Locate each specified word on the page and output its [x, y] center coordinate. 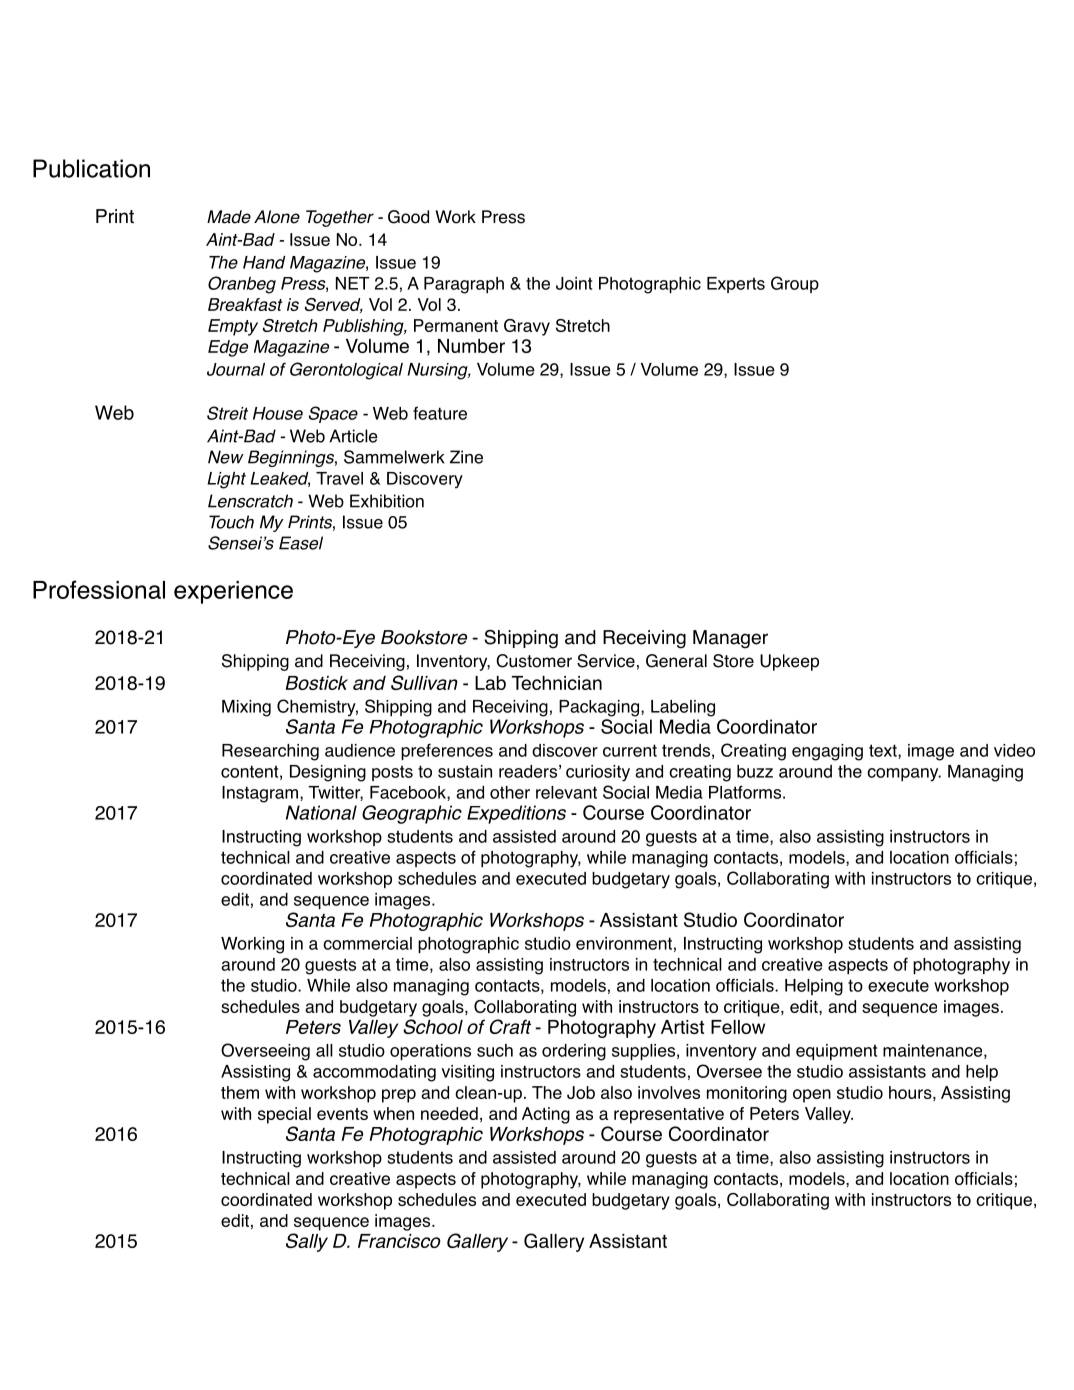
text [884, 751]
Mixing [246, 708]
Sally [307, 1242]
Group [795, 284]
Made [229, 217]
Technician [557, 683]
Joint [574, 283]
